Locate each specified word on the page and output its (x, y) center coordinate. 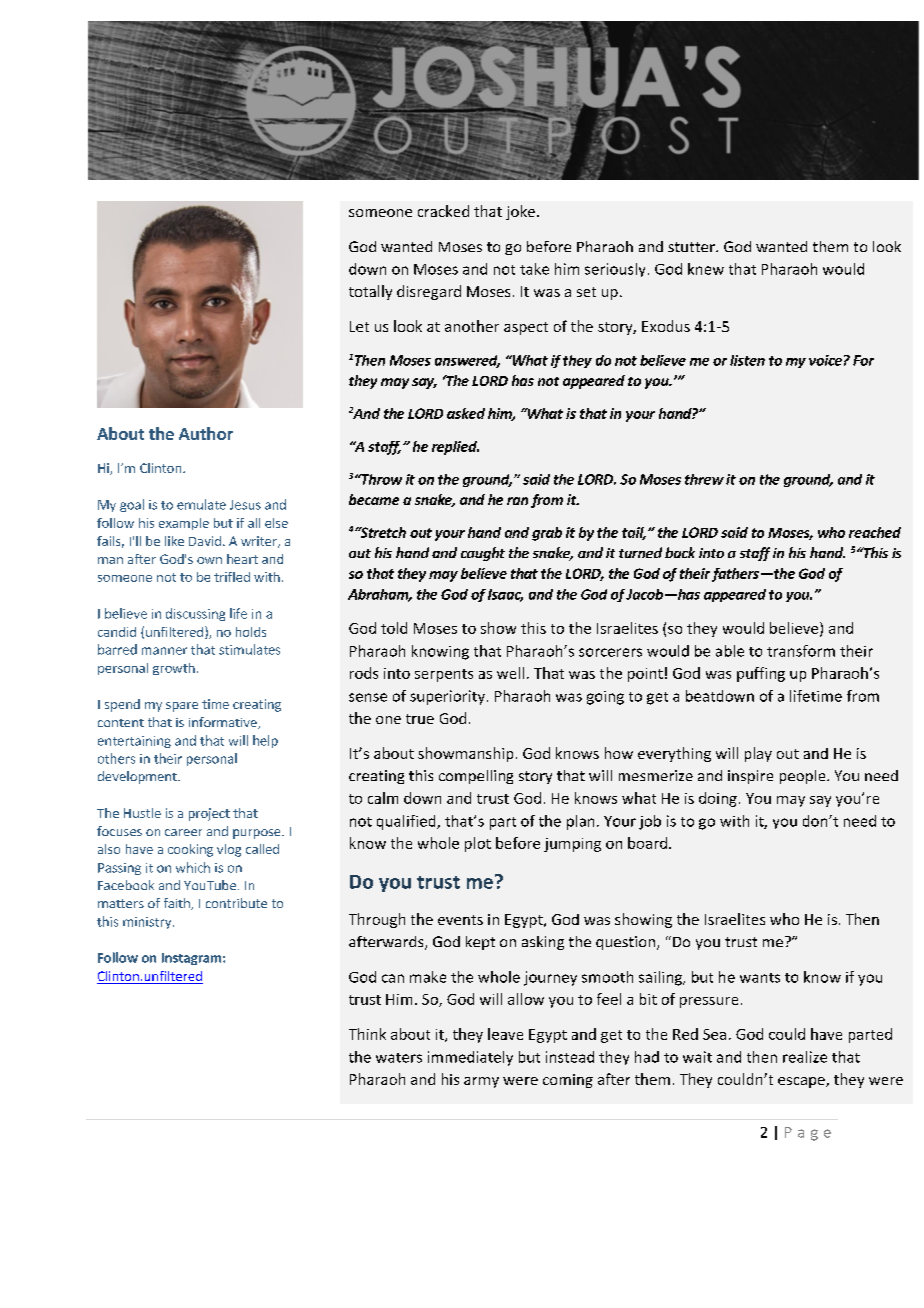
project (209, 814)
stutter (692, 247)
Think (367, 1034)
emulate (201, 504)
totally (370, 292)
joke (520, 212)
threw (704, 479)
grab (547, 534)
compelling (476, 777)
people (804, 777)
